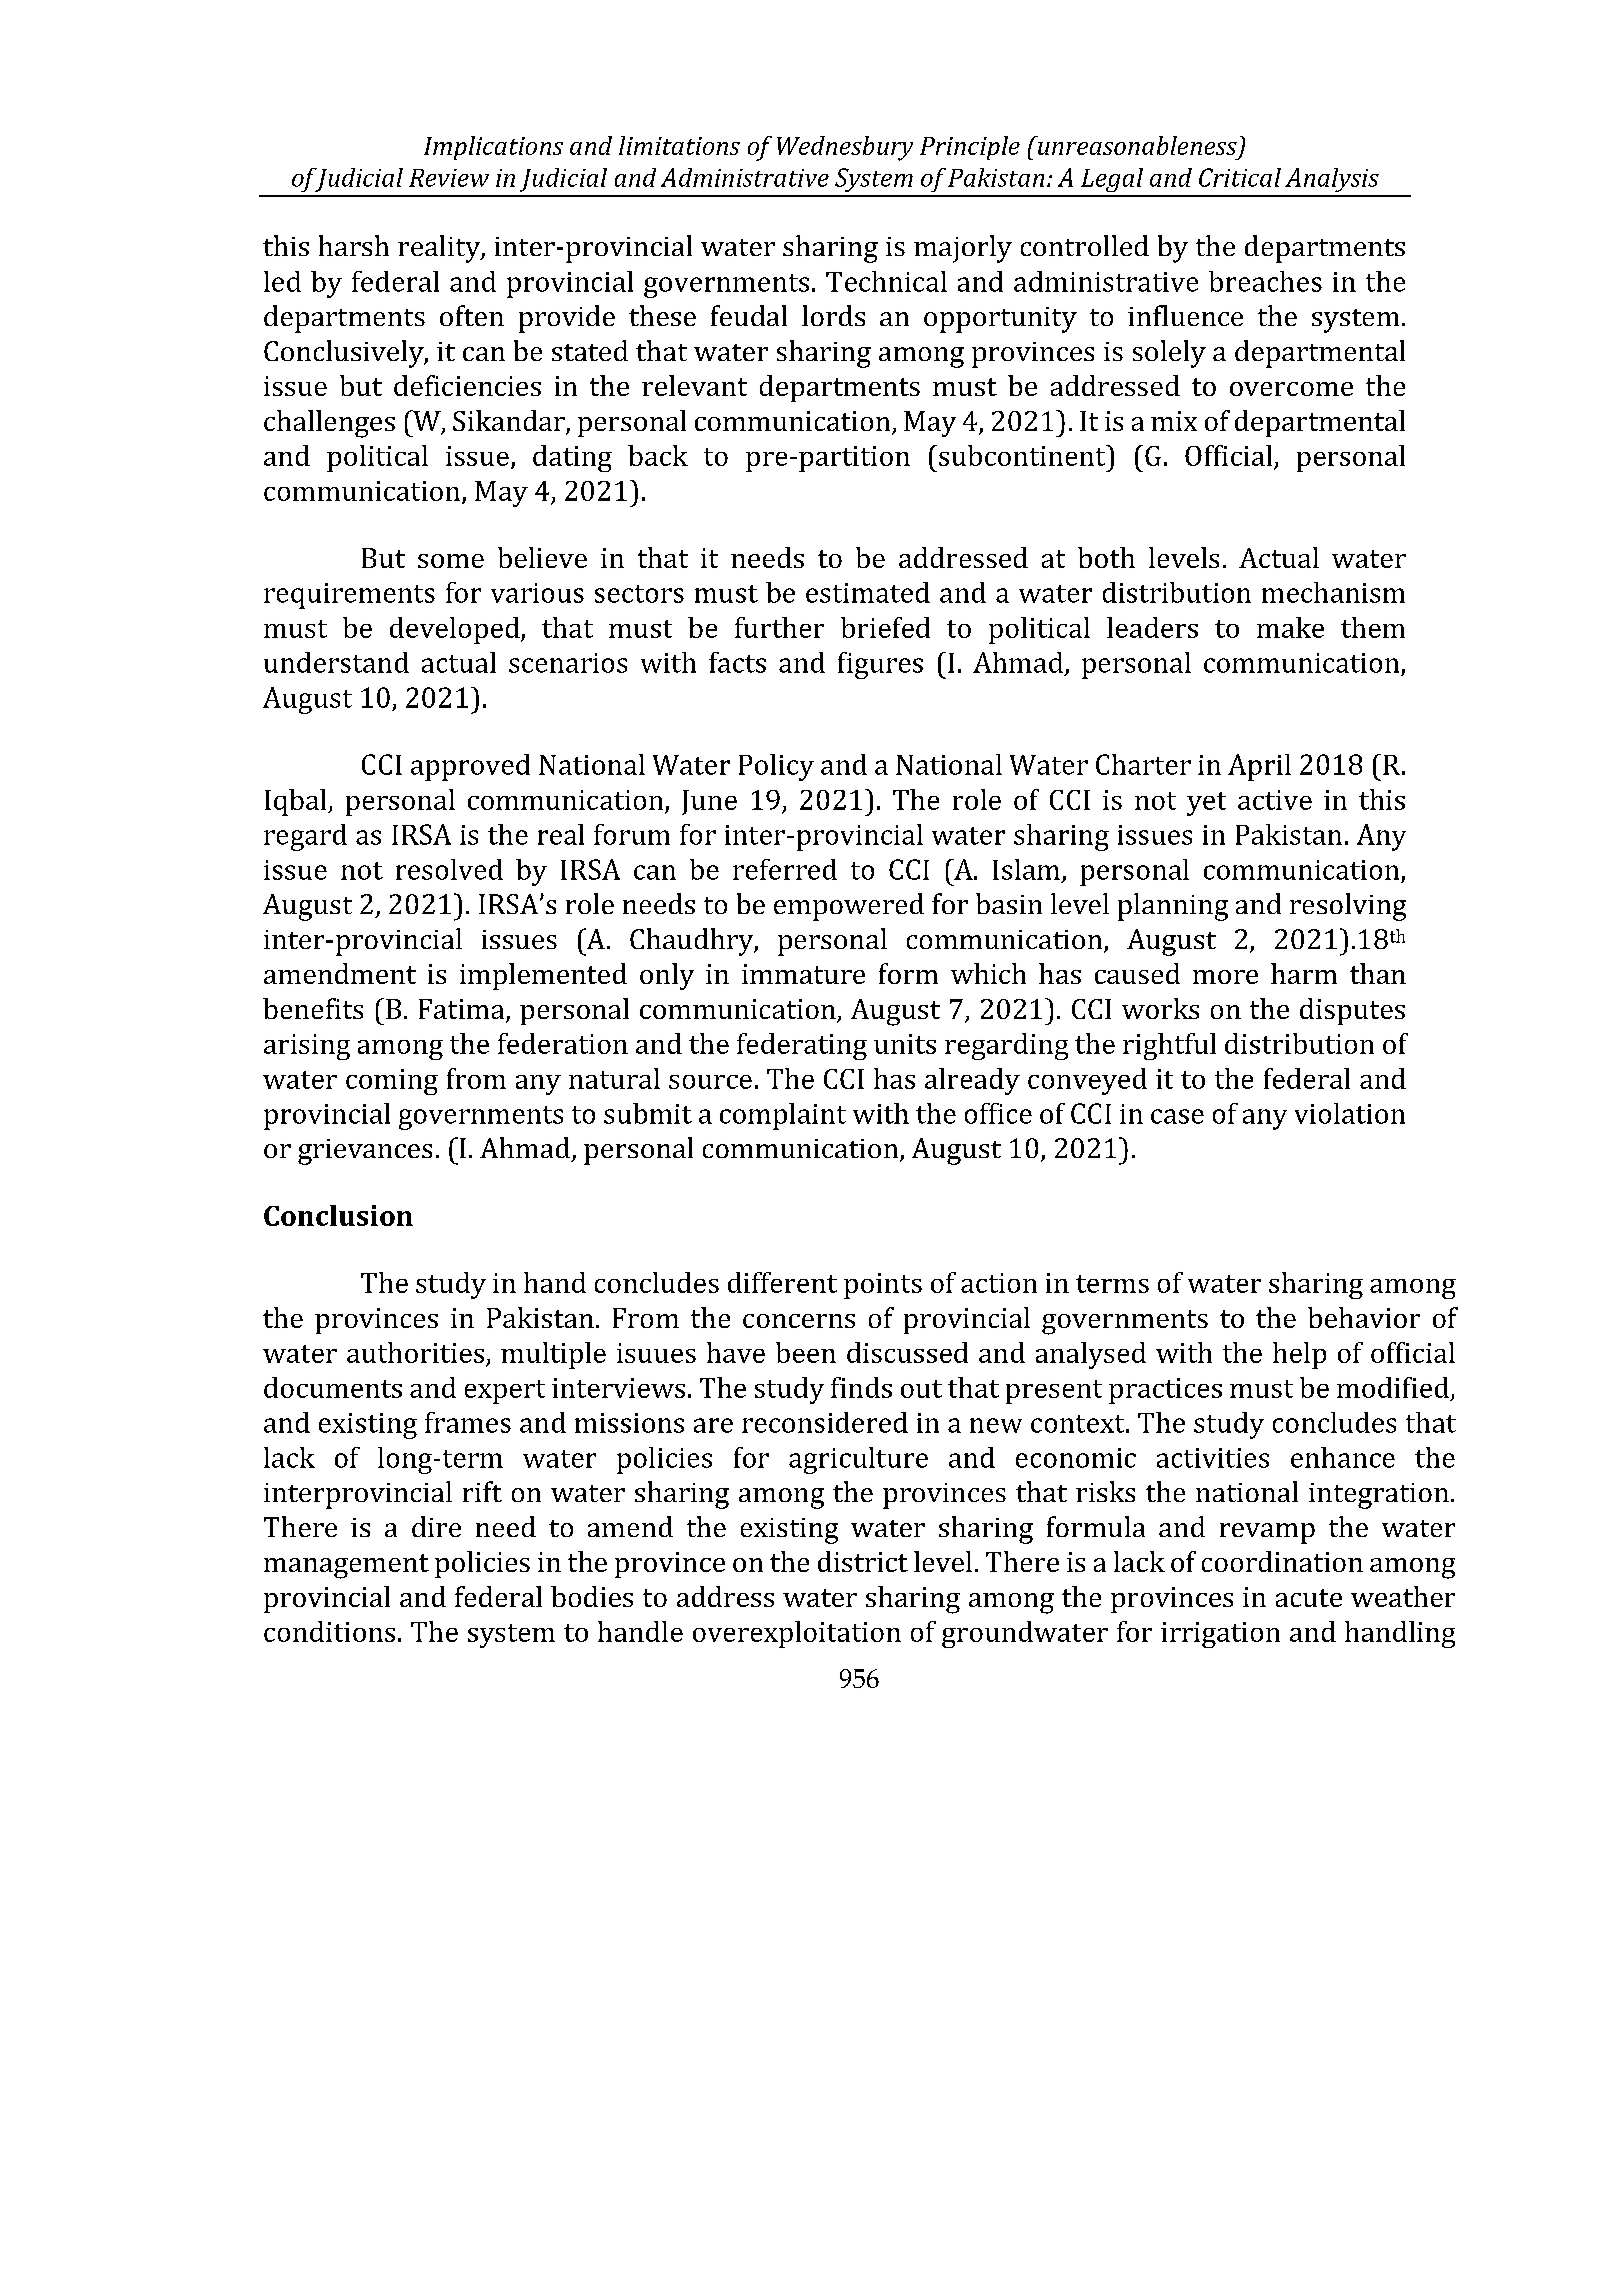  I want to click on management, so click(346, 1566).
